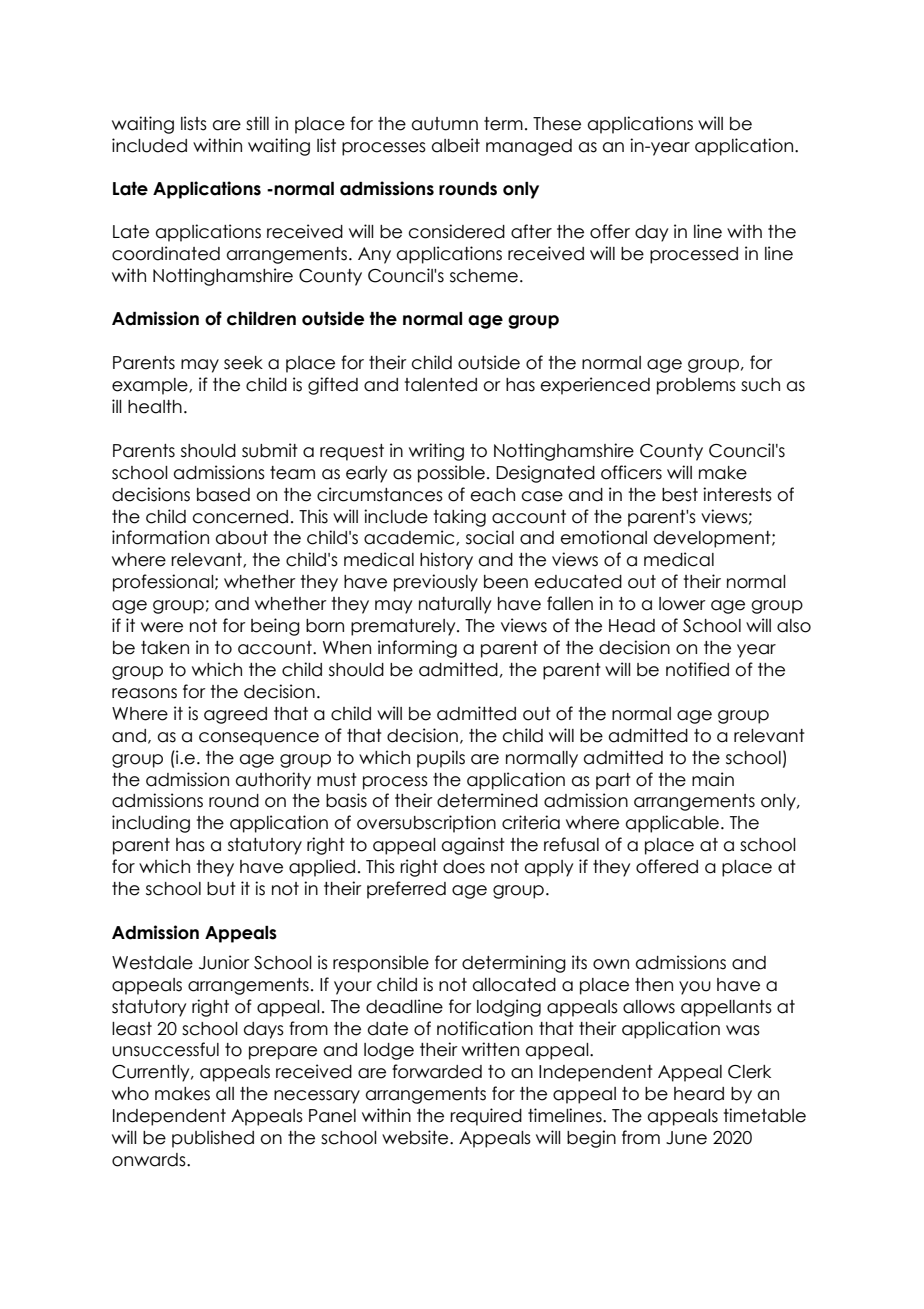 The height and width of the page is (1309, 924). What do you see at coordinates (557, 124) in the page?
I see `These` at bounding box center [557, 124].
